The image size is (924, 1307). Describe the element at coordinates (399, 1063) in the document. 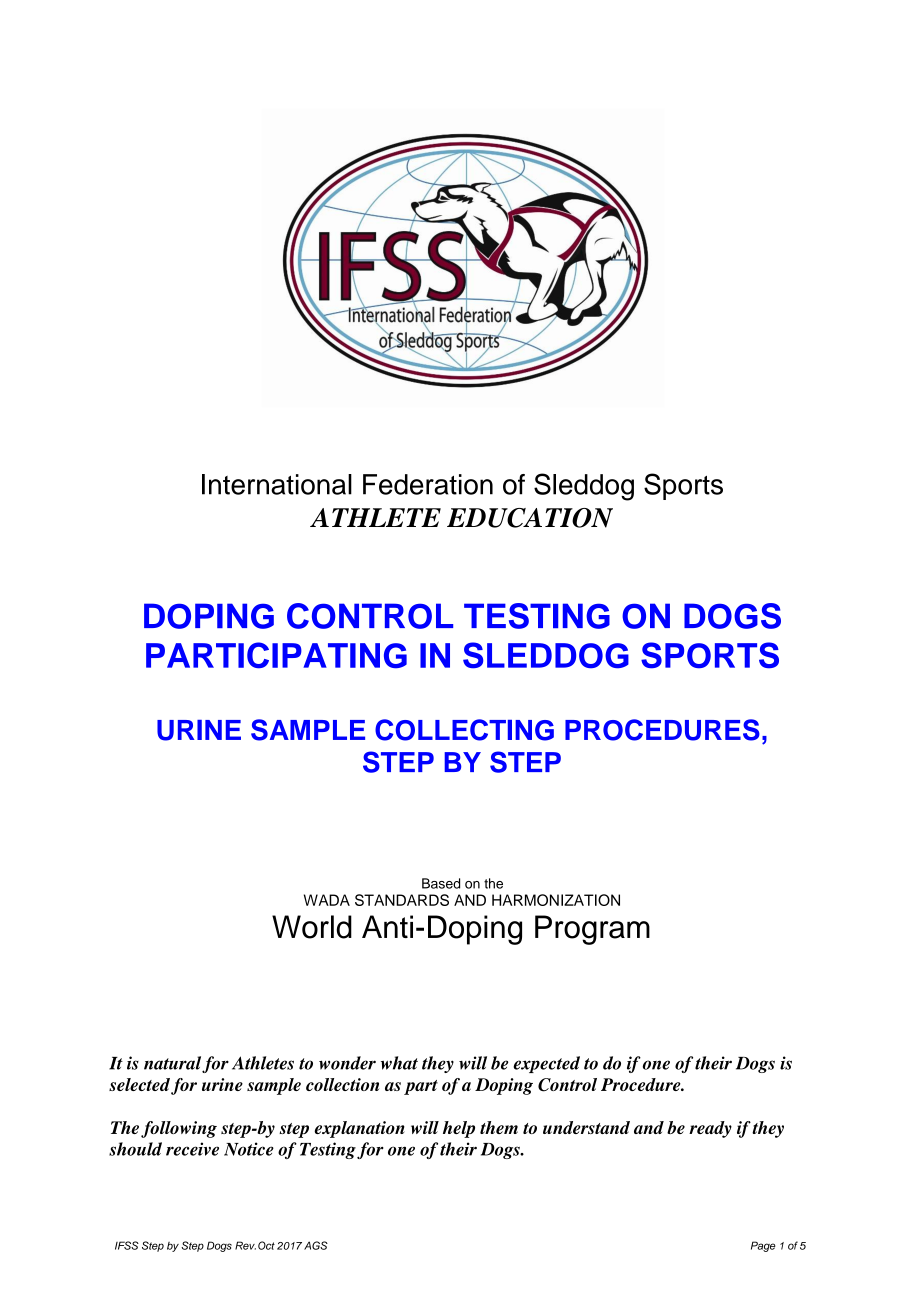

I see `what` at that location.
